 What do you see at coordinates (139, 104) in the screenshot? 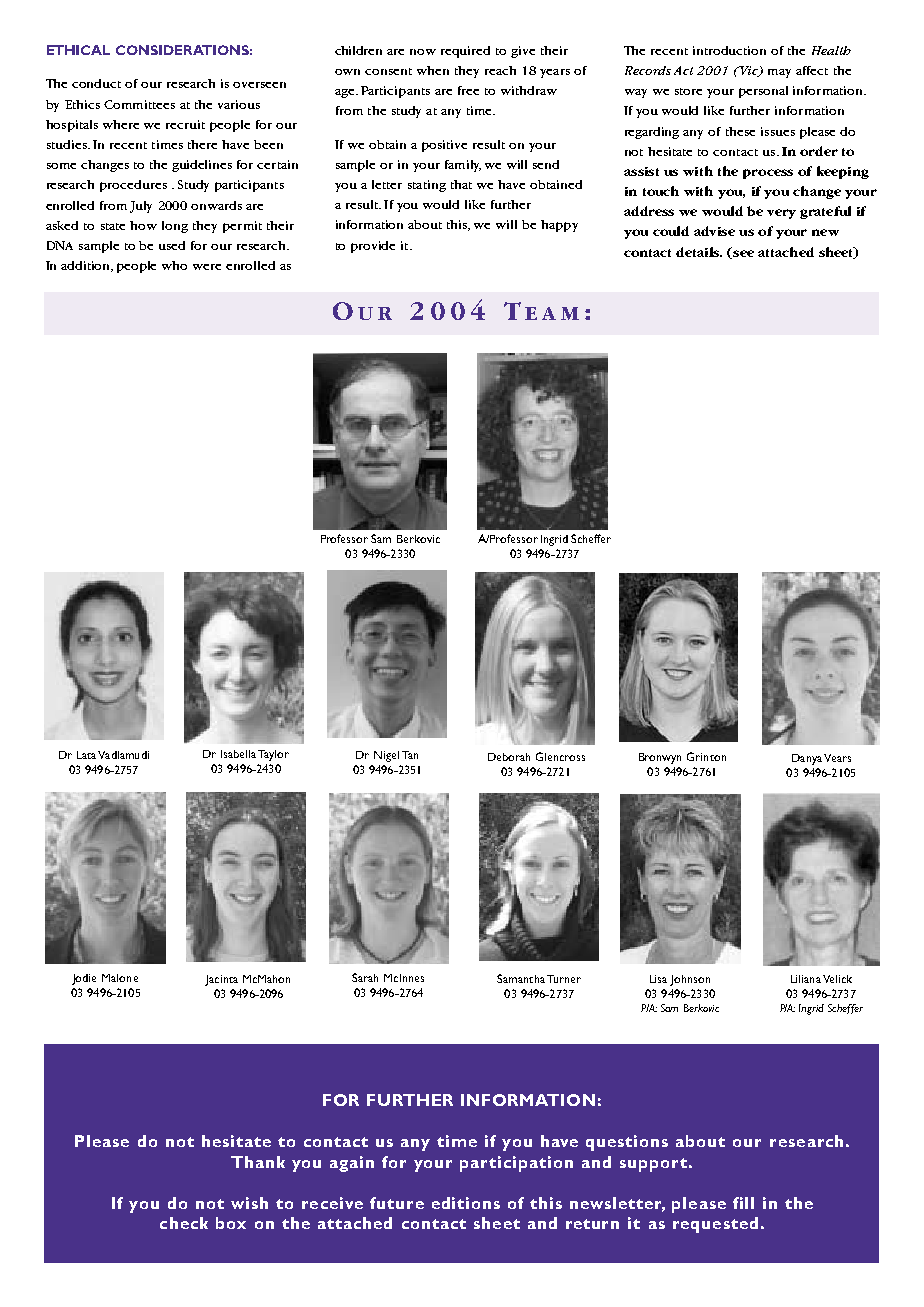
I see `Committees` at bounding box center [139, 104].
